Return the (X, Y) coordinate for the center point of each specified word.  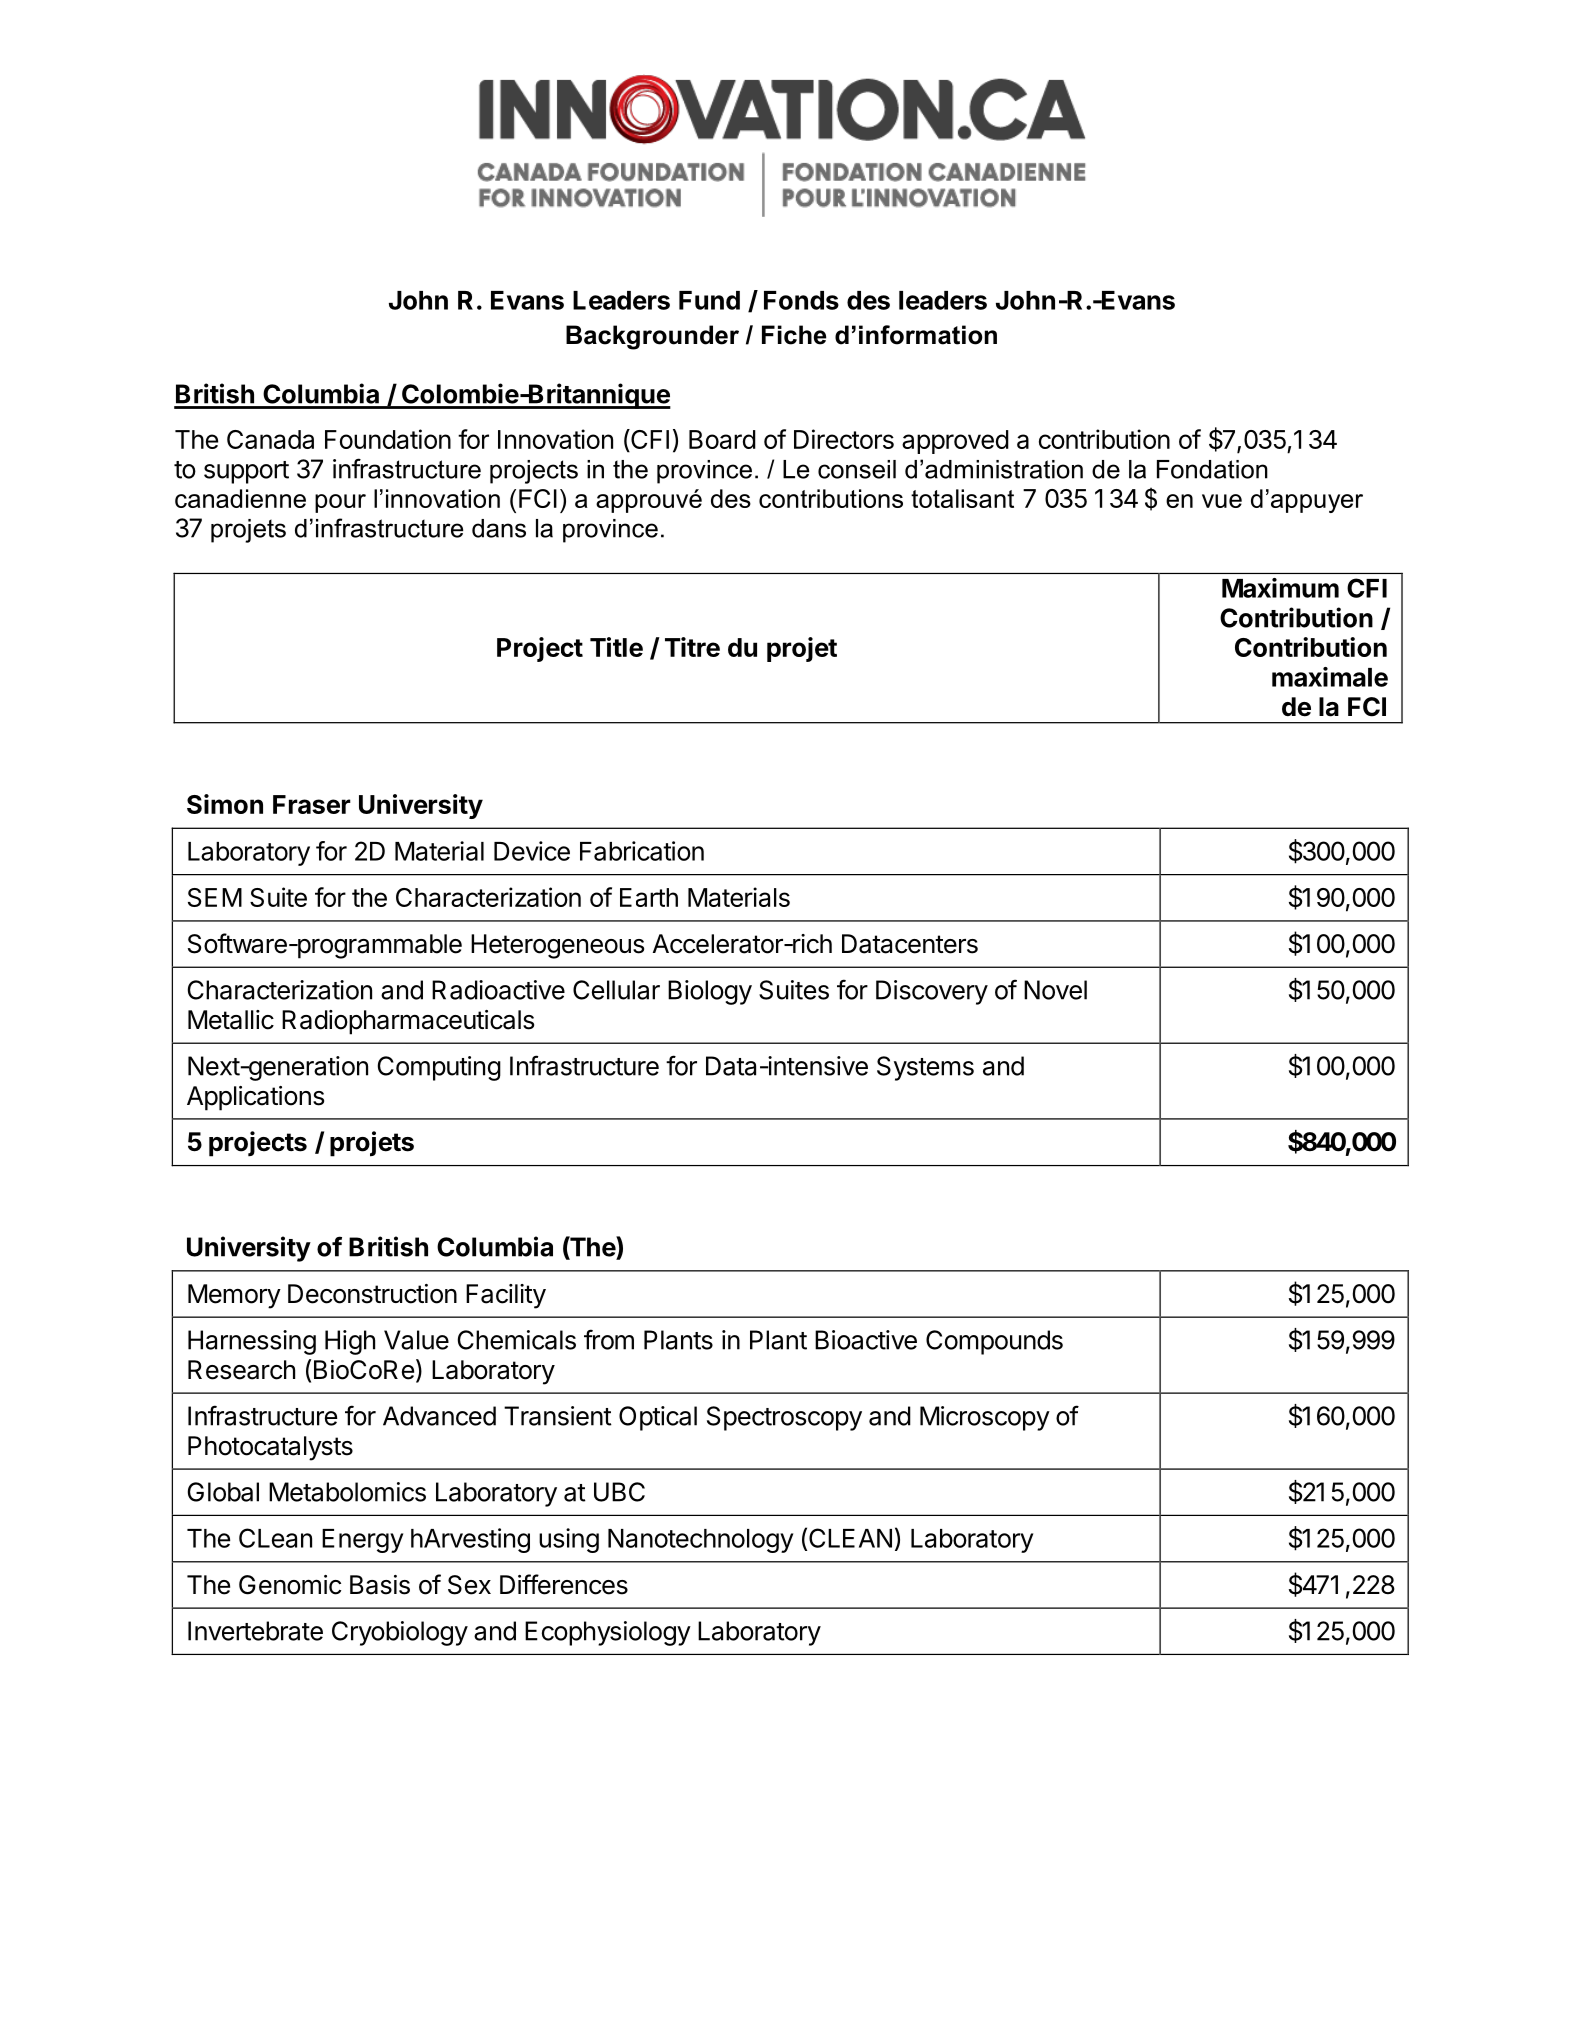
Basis (380, 1585)
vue (1222, 501)
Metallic (231, 1020)
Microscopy (985, 1418)
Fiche (794, 335)
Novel (1055, 990)
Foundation (388, 439)
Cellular (616, 990)
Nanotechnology (700, 1541)
